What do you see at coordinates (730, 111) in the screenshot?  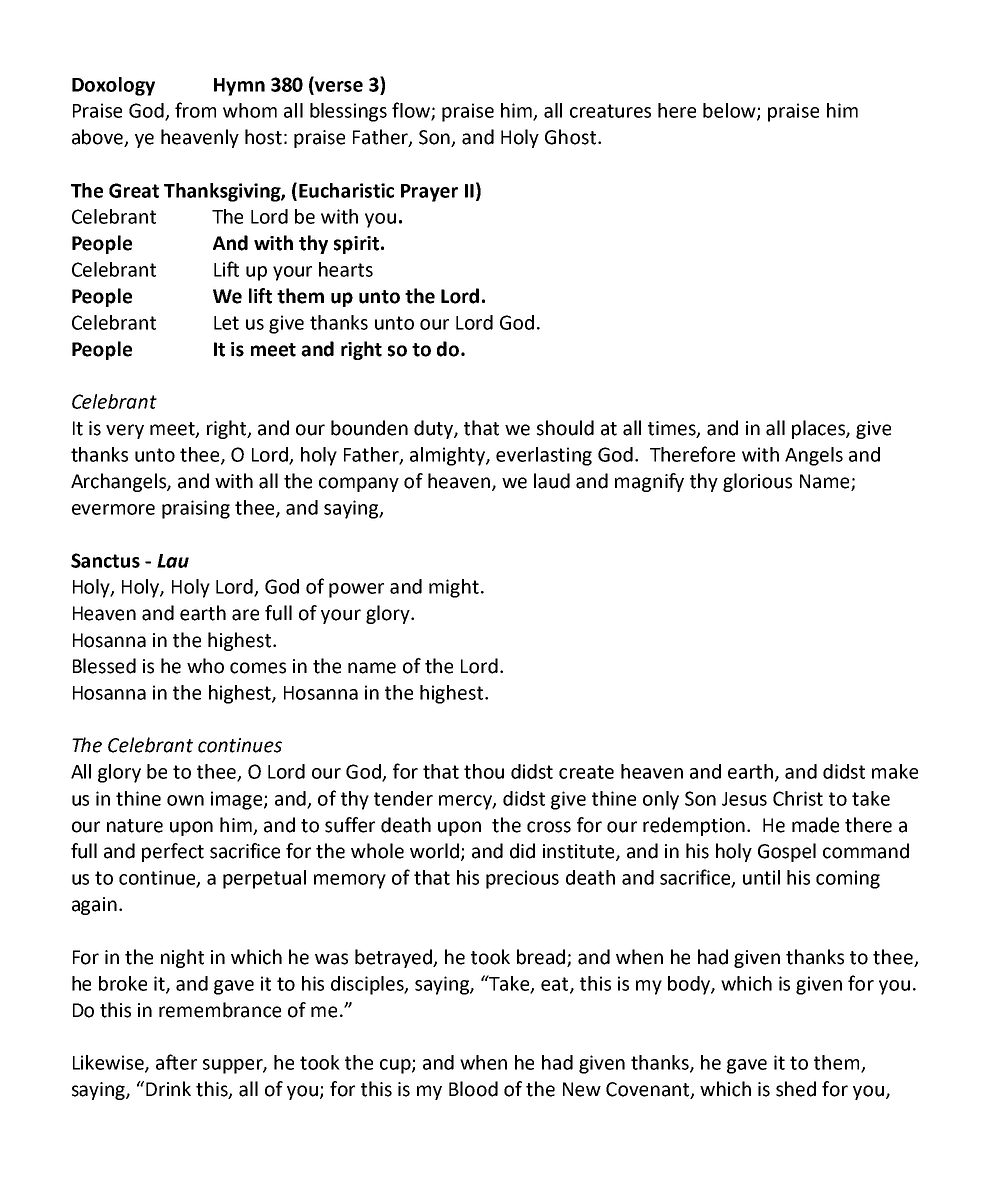 I see `below` at bounding box center [730, 111].
